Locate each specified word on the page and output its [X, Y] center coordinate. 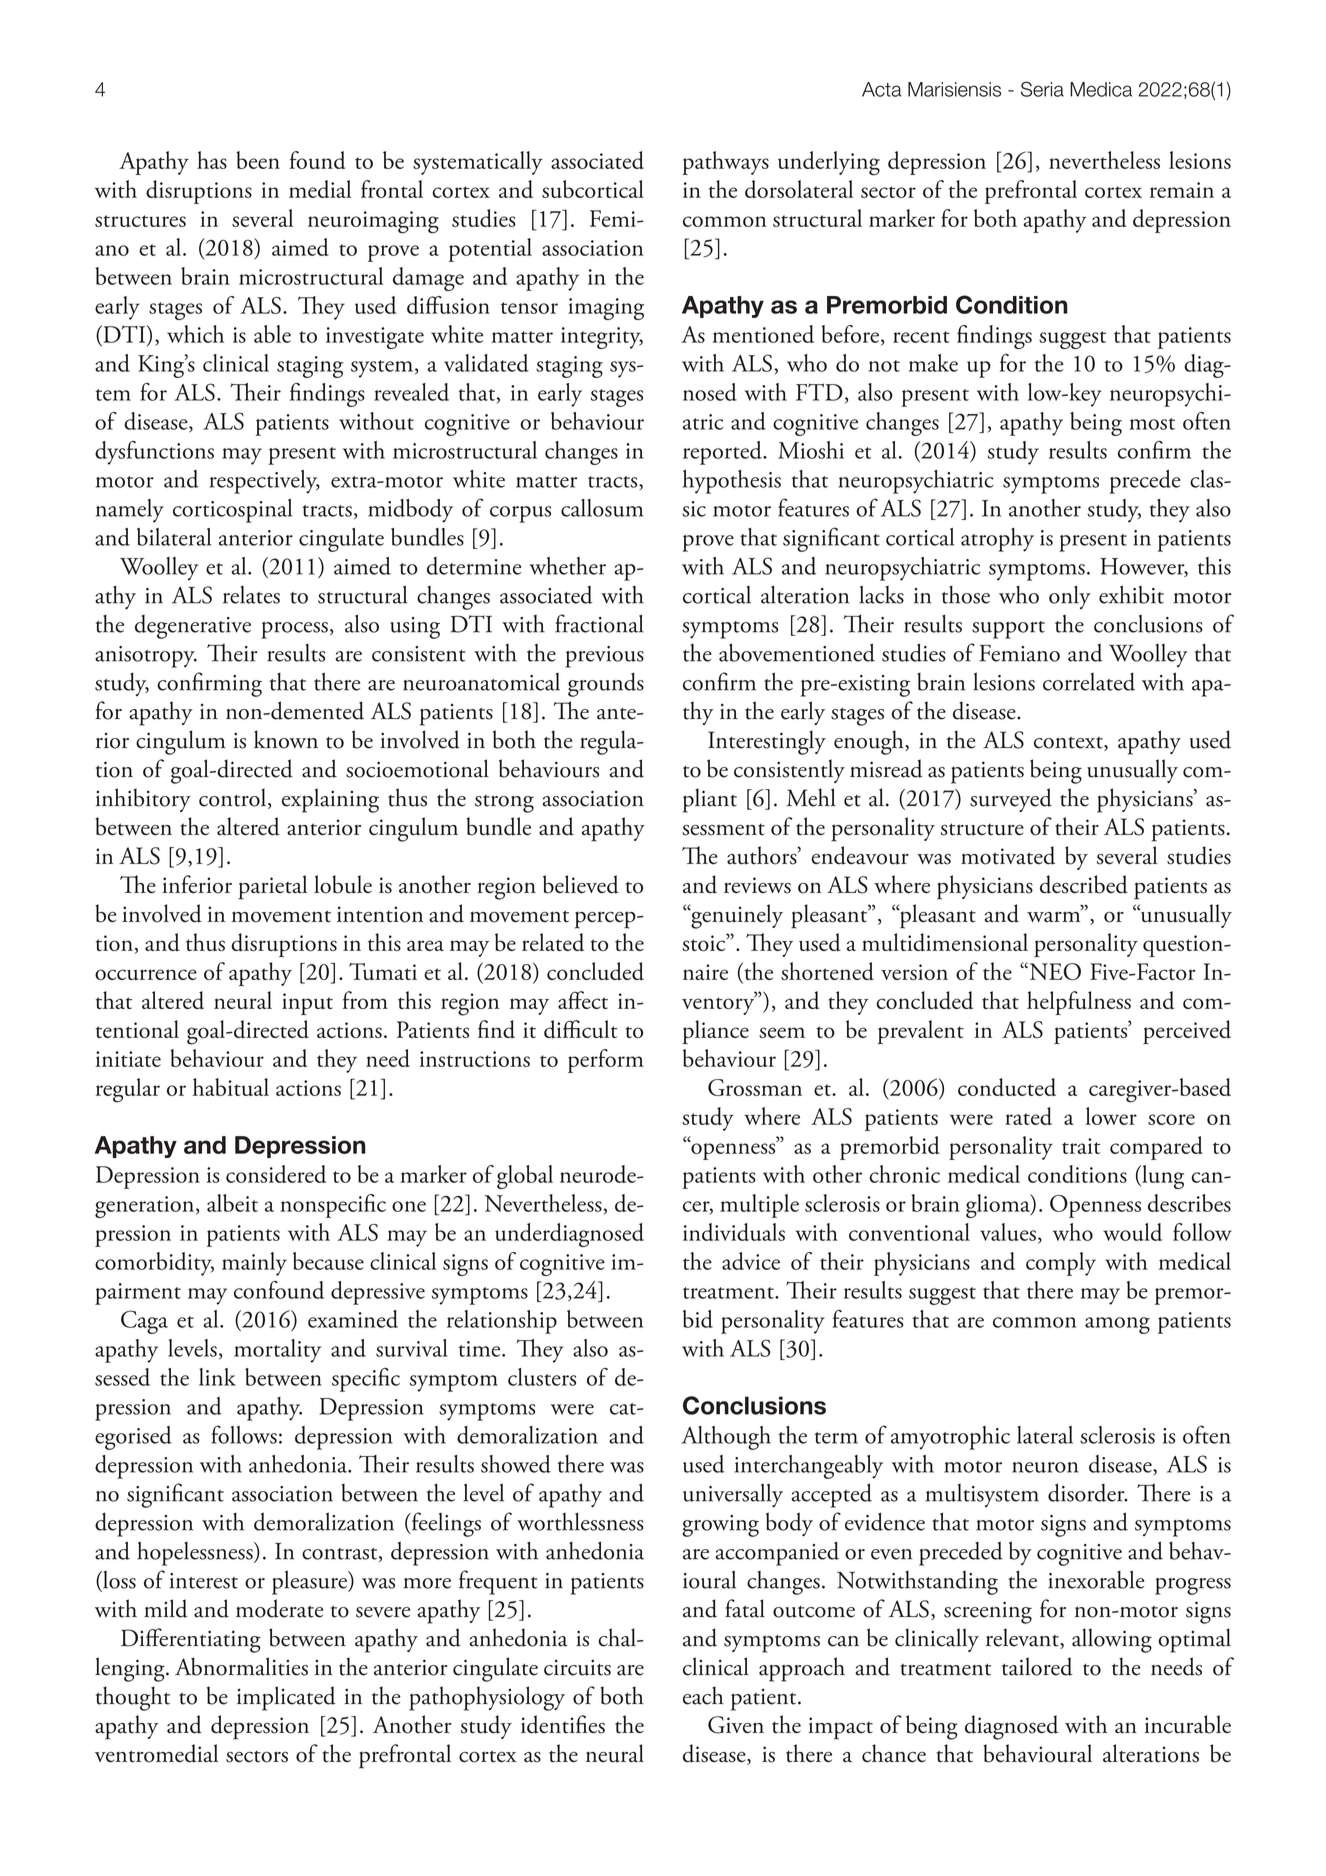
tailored [1037, 1666]
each [703, 1695]
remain [1182, 190]
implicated [286, 1698]
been [258, 160]
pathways [725, 163]
